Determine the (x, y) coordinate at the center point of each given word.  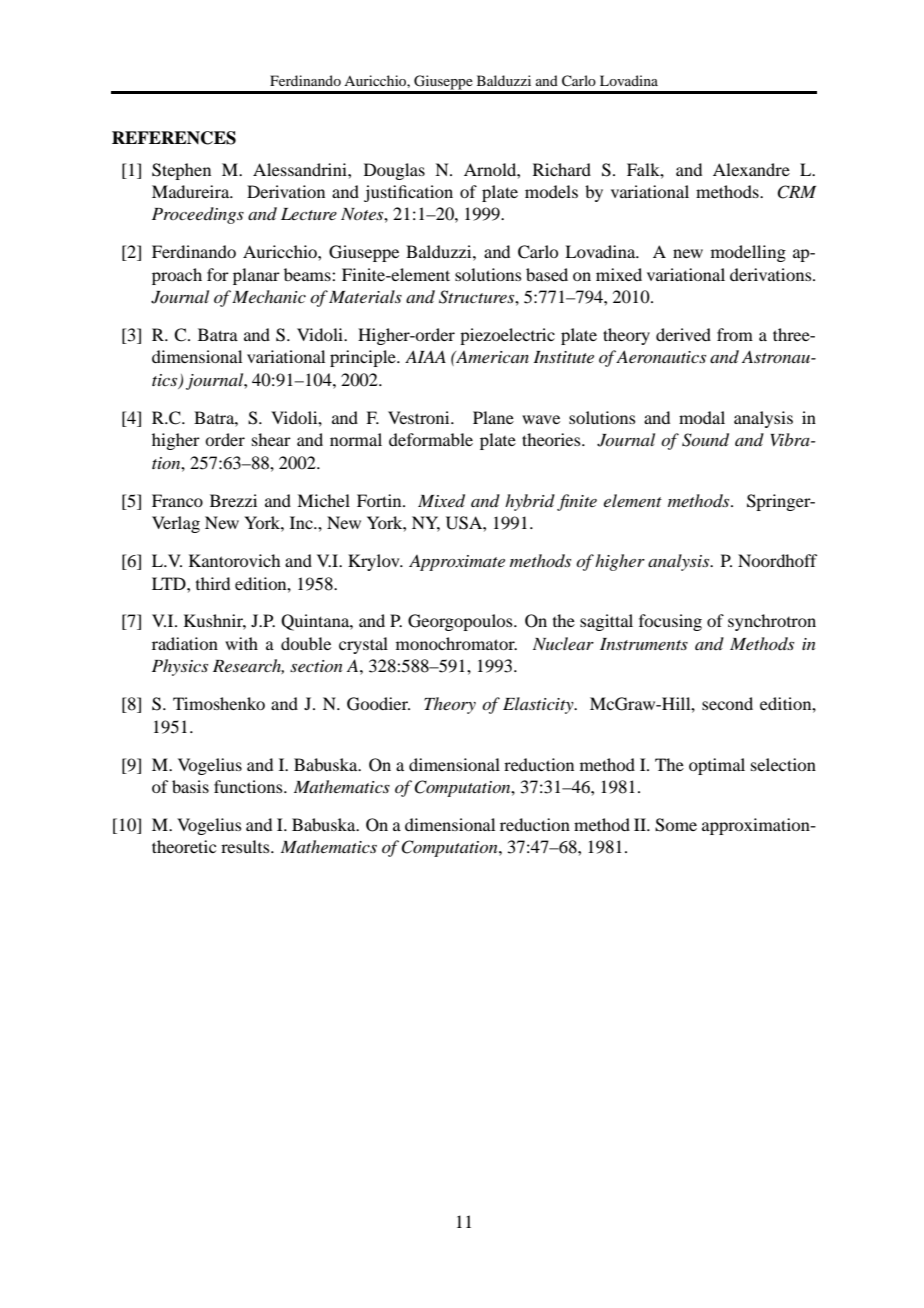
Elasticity (539, 705)
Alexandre (751, 169)
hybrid (530, 502)
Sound (705, 440)
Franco (177, 500)
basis (190, 786)
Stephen (181, 171)
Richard (562, 169)
